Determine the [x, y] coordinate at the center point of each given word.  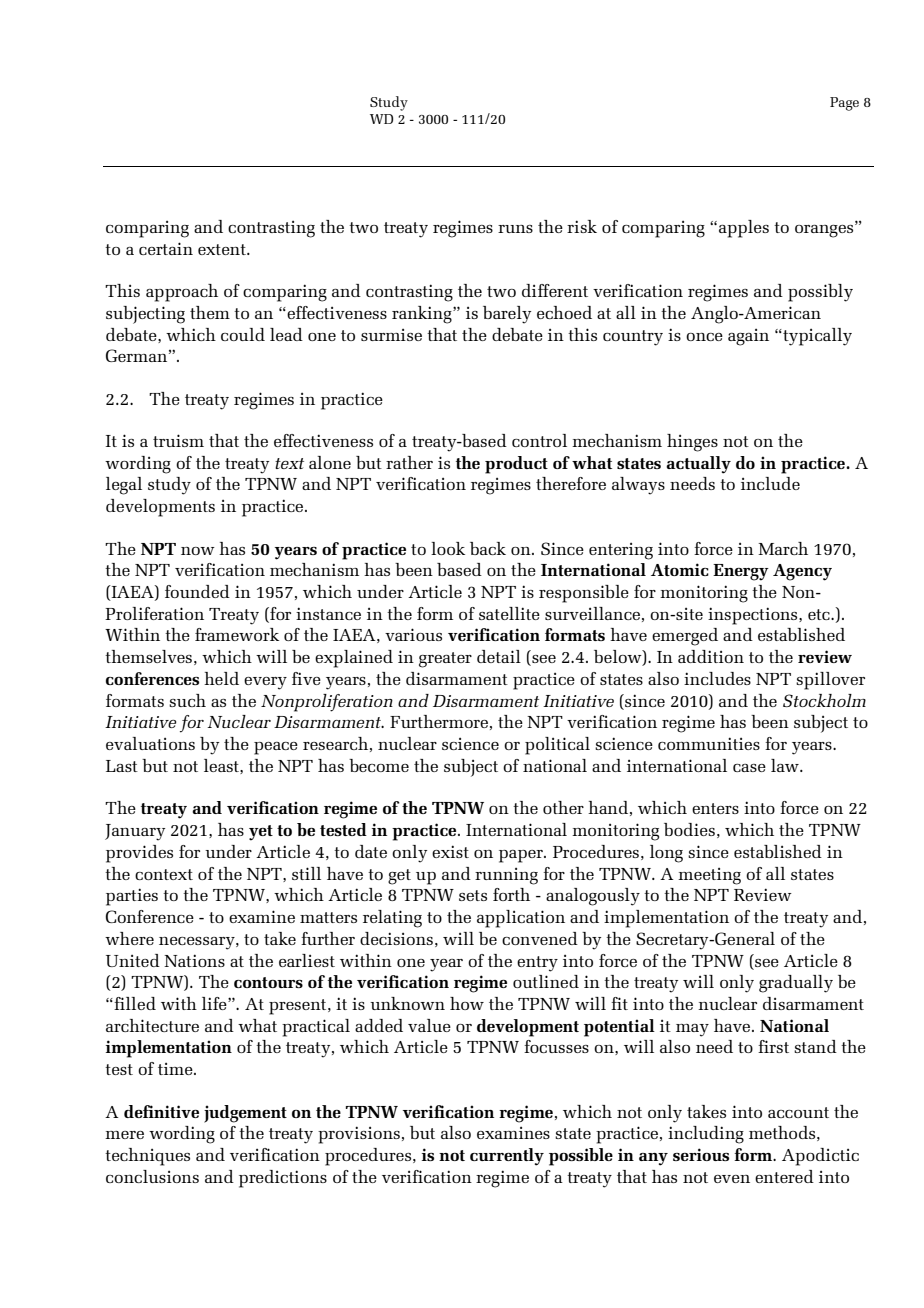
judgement [245, 1114]
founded [197, 591]
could [243, 334]
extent [223, 249]
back [488, 548]
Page [844, 104]
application [521, 919]
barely [507, 315]
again [748, 337]
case [749, 768]
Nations [194, 960]
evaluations [150, 743]
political [557, 746]
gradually [796, 984]
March [783, 548]
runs [515, 229]
